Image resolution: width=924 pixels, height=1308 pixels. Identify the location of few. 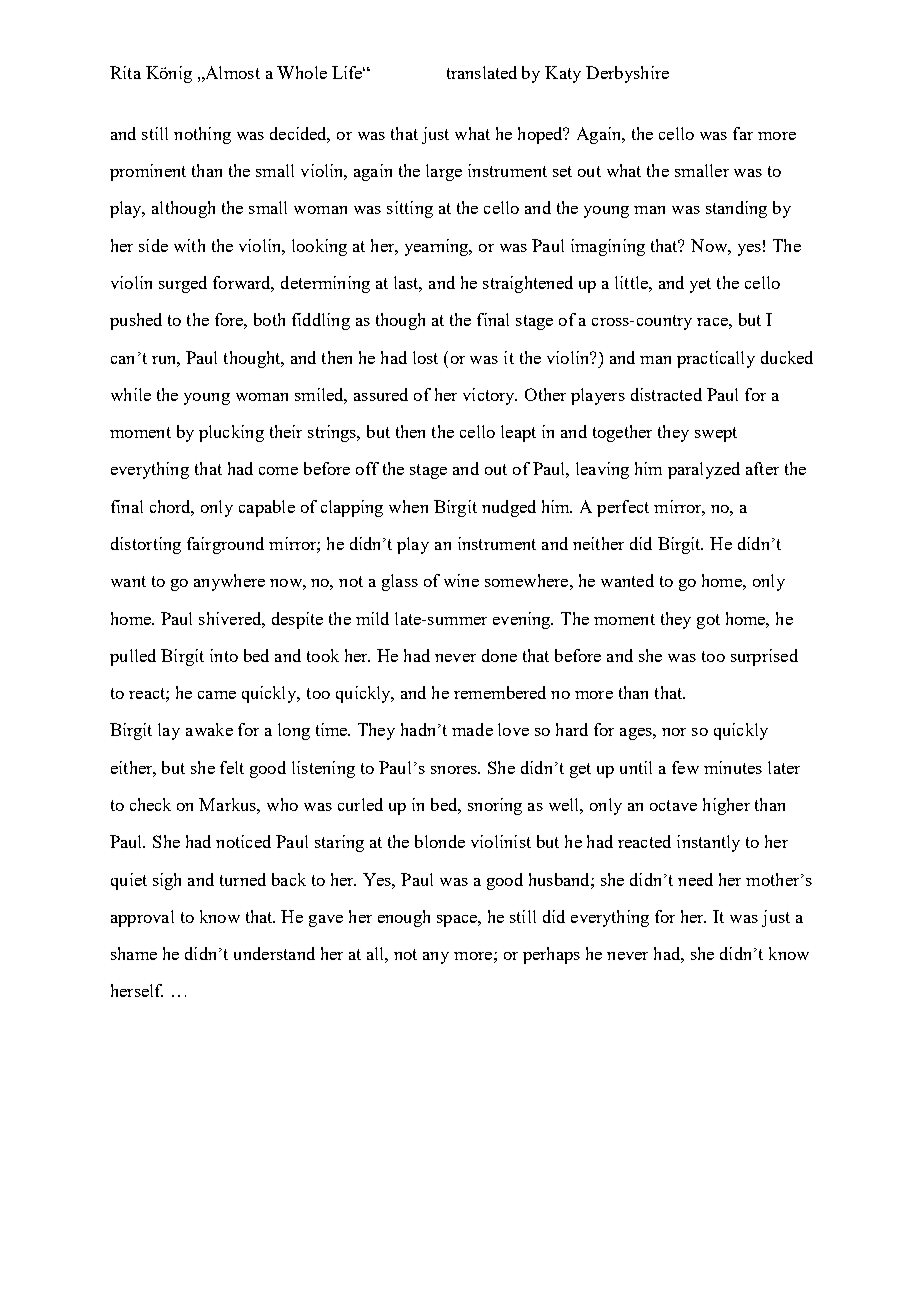
(685, 767).
